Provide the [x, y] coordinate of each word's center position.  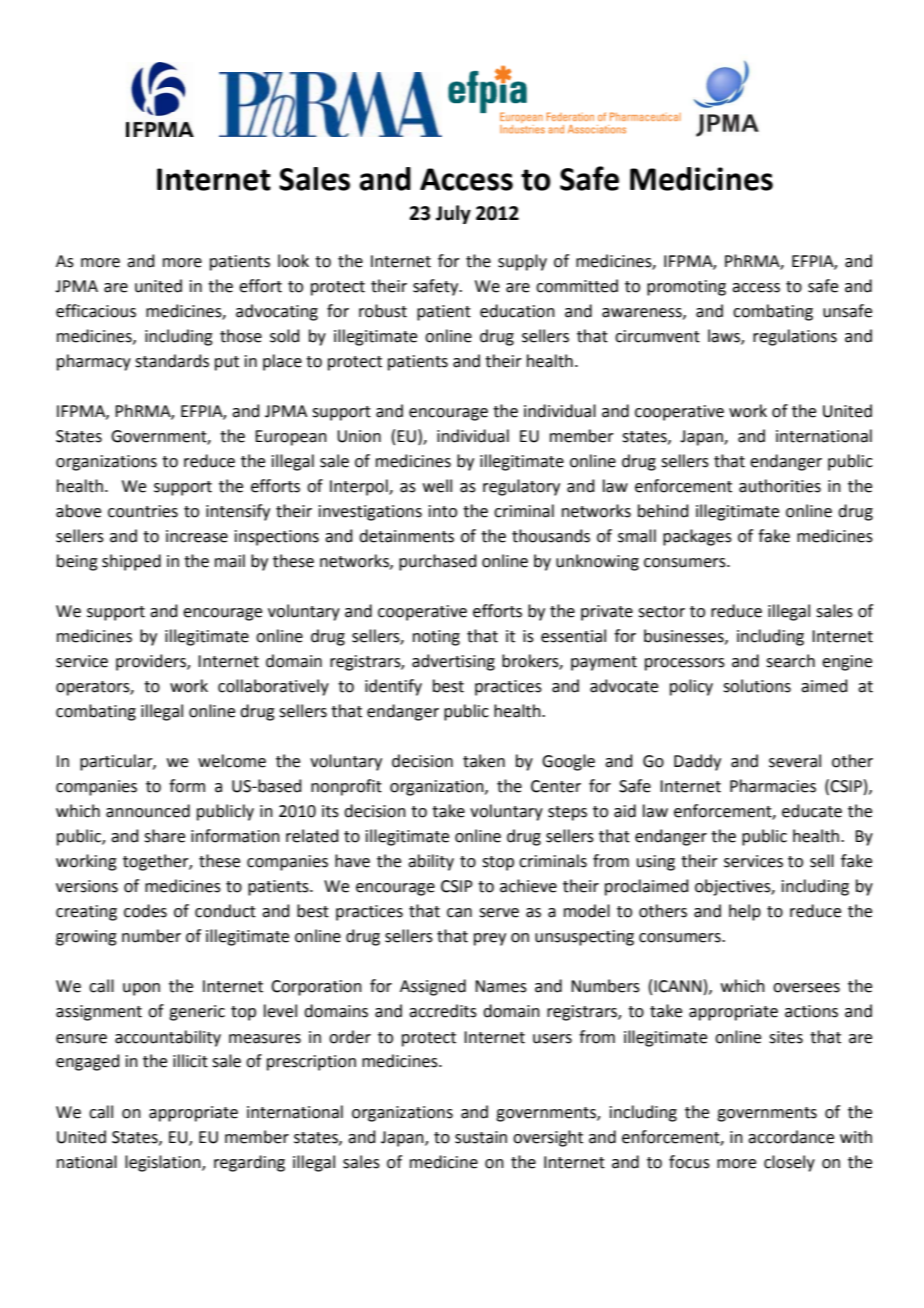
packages [697, 537]
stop [498, 863]
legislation [164, 1163]
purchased [438, 562]
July [453, 214]
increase [197, 536]
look [293, 261]
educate [812, 811]
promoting [686, 288]
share [164, 836]
